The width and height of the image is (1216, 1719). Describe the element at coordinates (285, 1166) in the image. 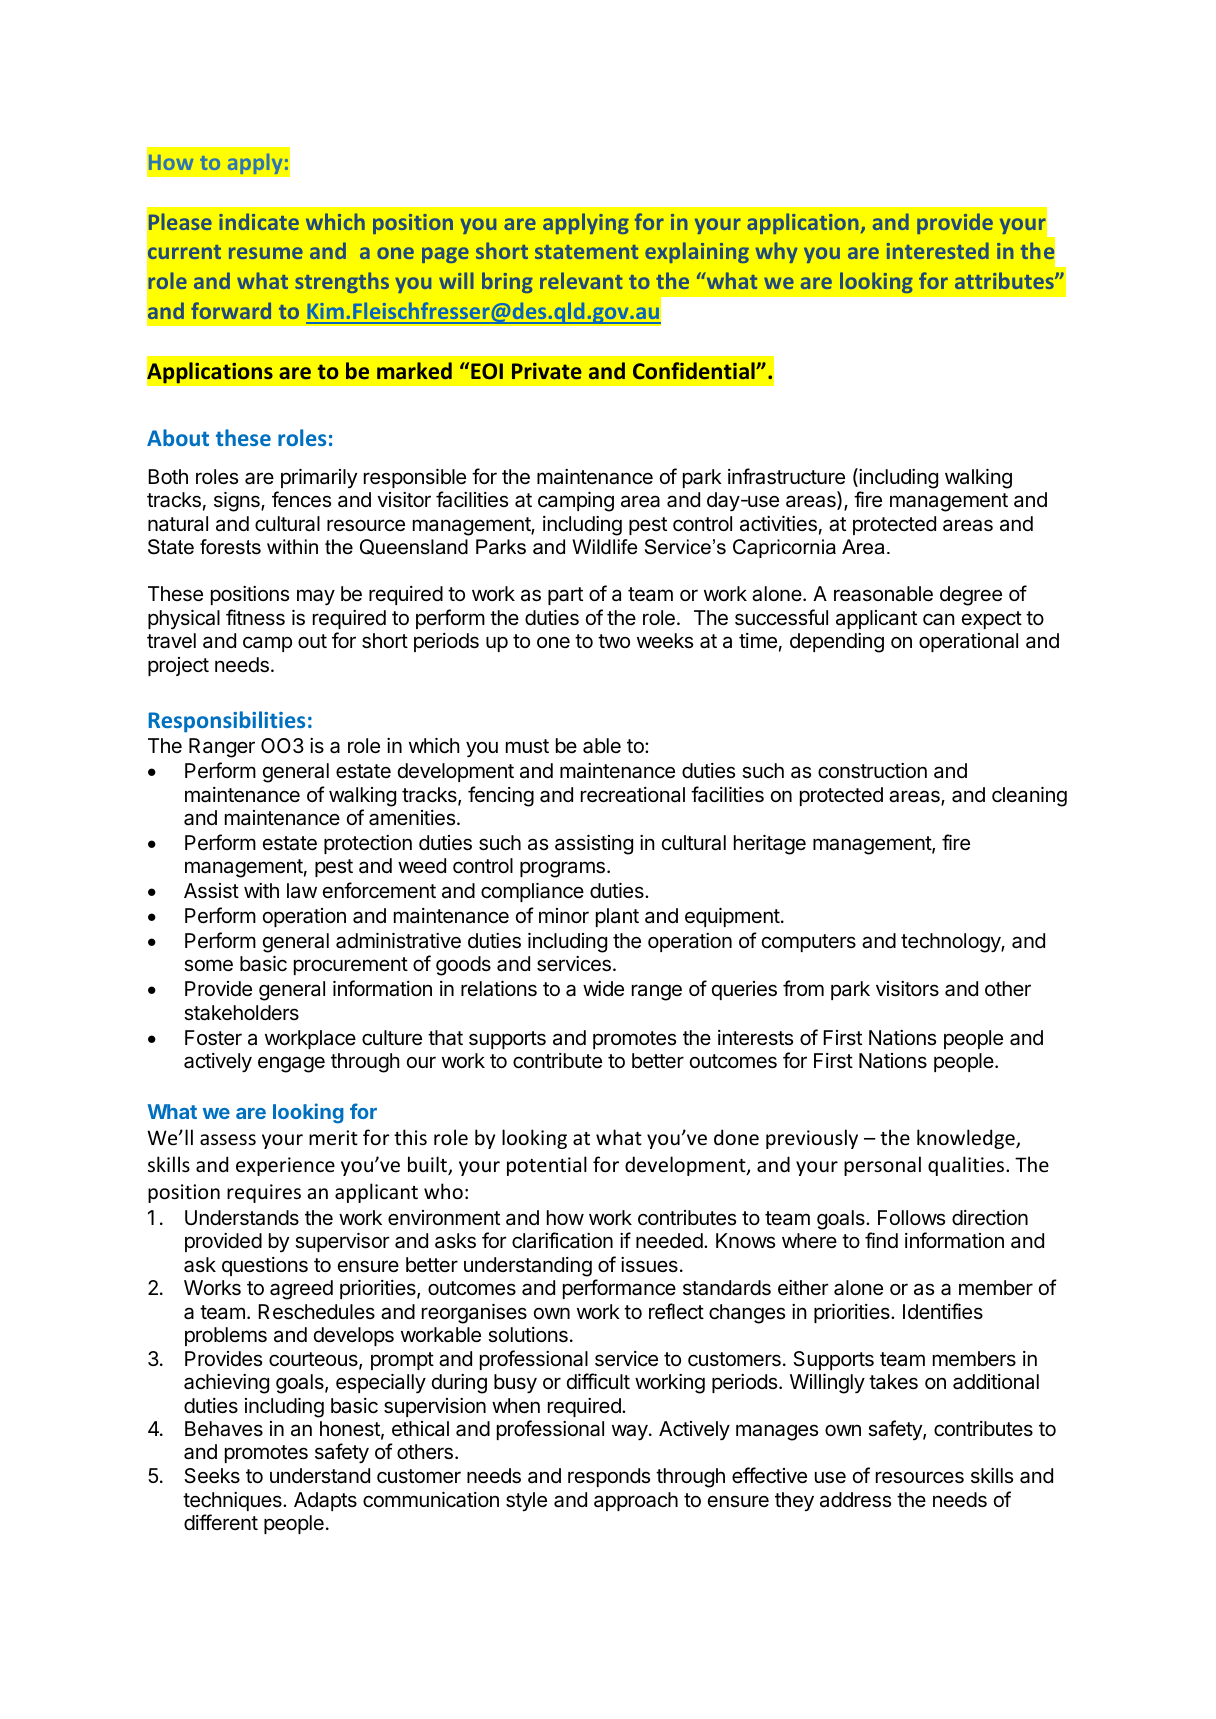

I see `experience` at that location.
